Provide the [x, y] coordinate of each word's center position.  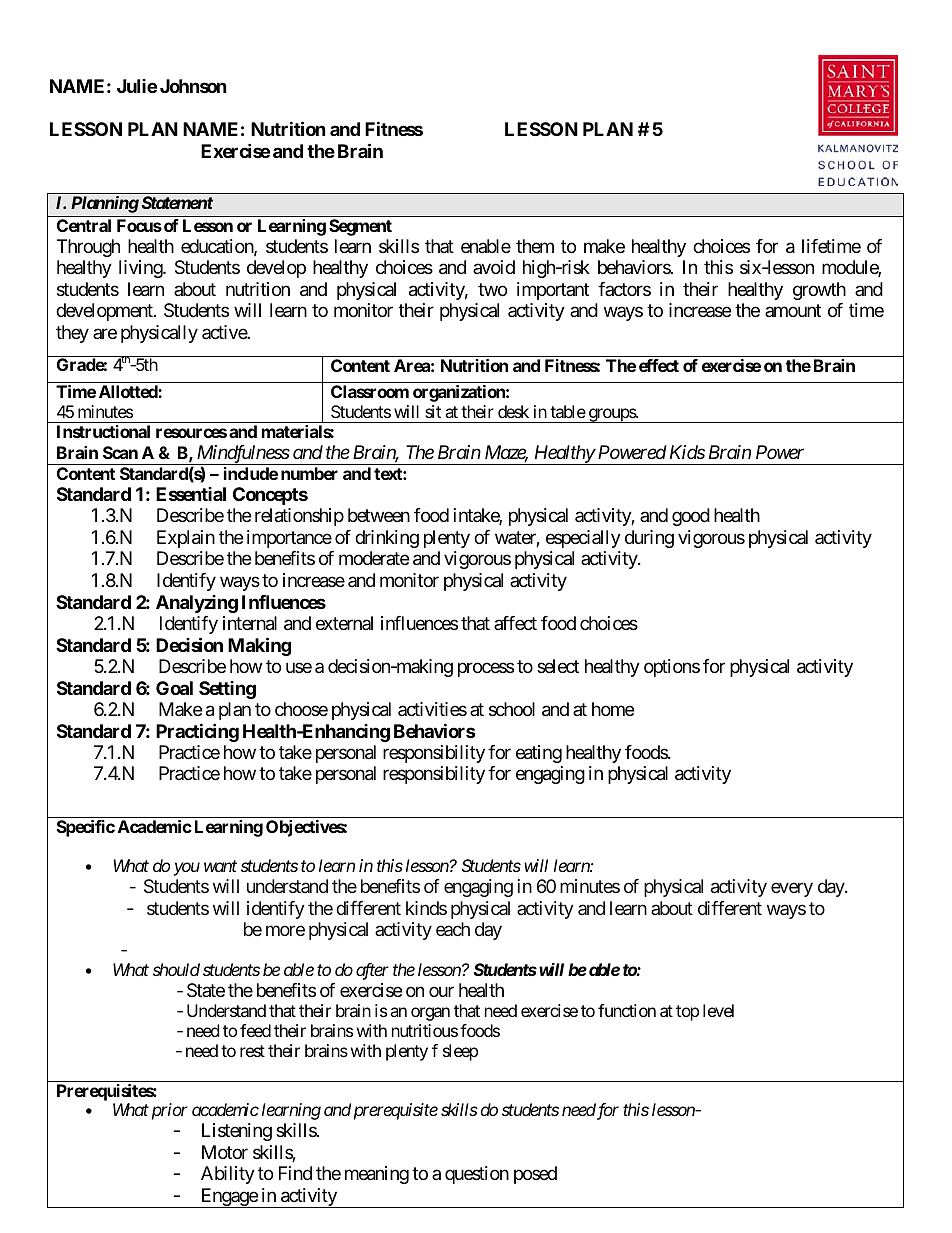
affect [515, 623]
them [535, 246]
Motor [225, 1152]
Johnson [193, 86]
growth [819, 291]
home [613, 709]
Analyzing [197, 604]
